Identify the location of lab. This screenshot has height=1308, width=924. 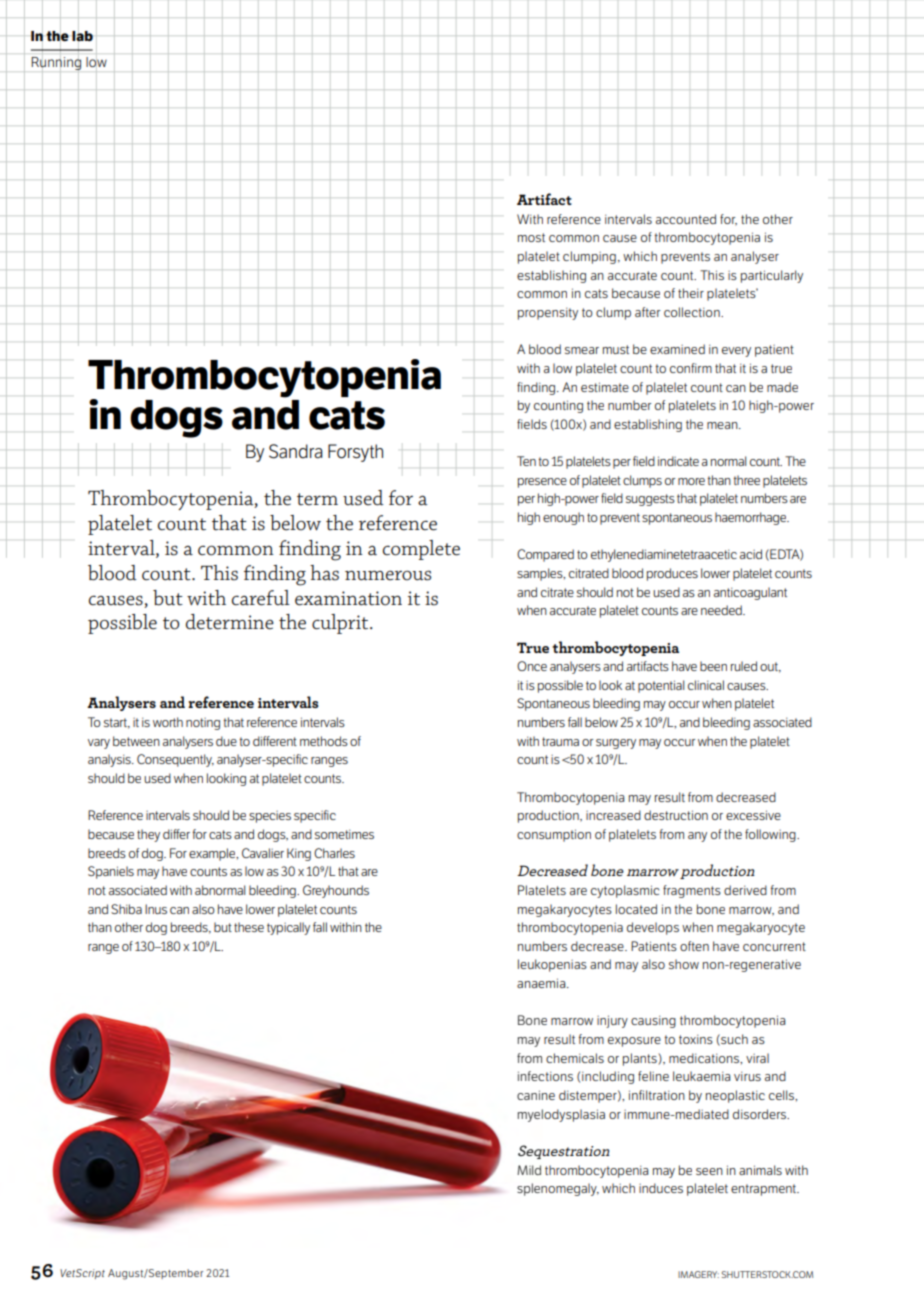
(82, 36).
